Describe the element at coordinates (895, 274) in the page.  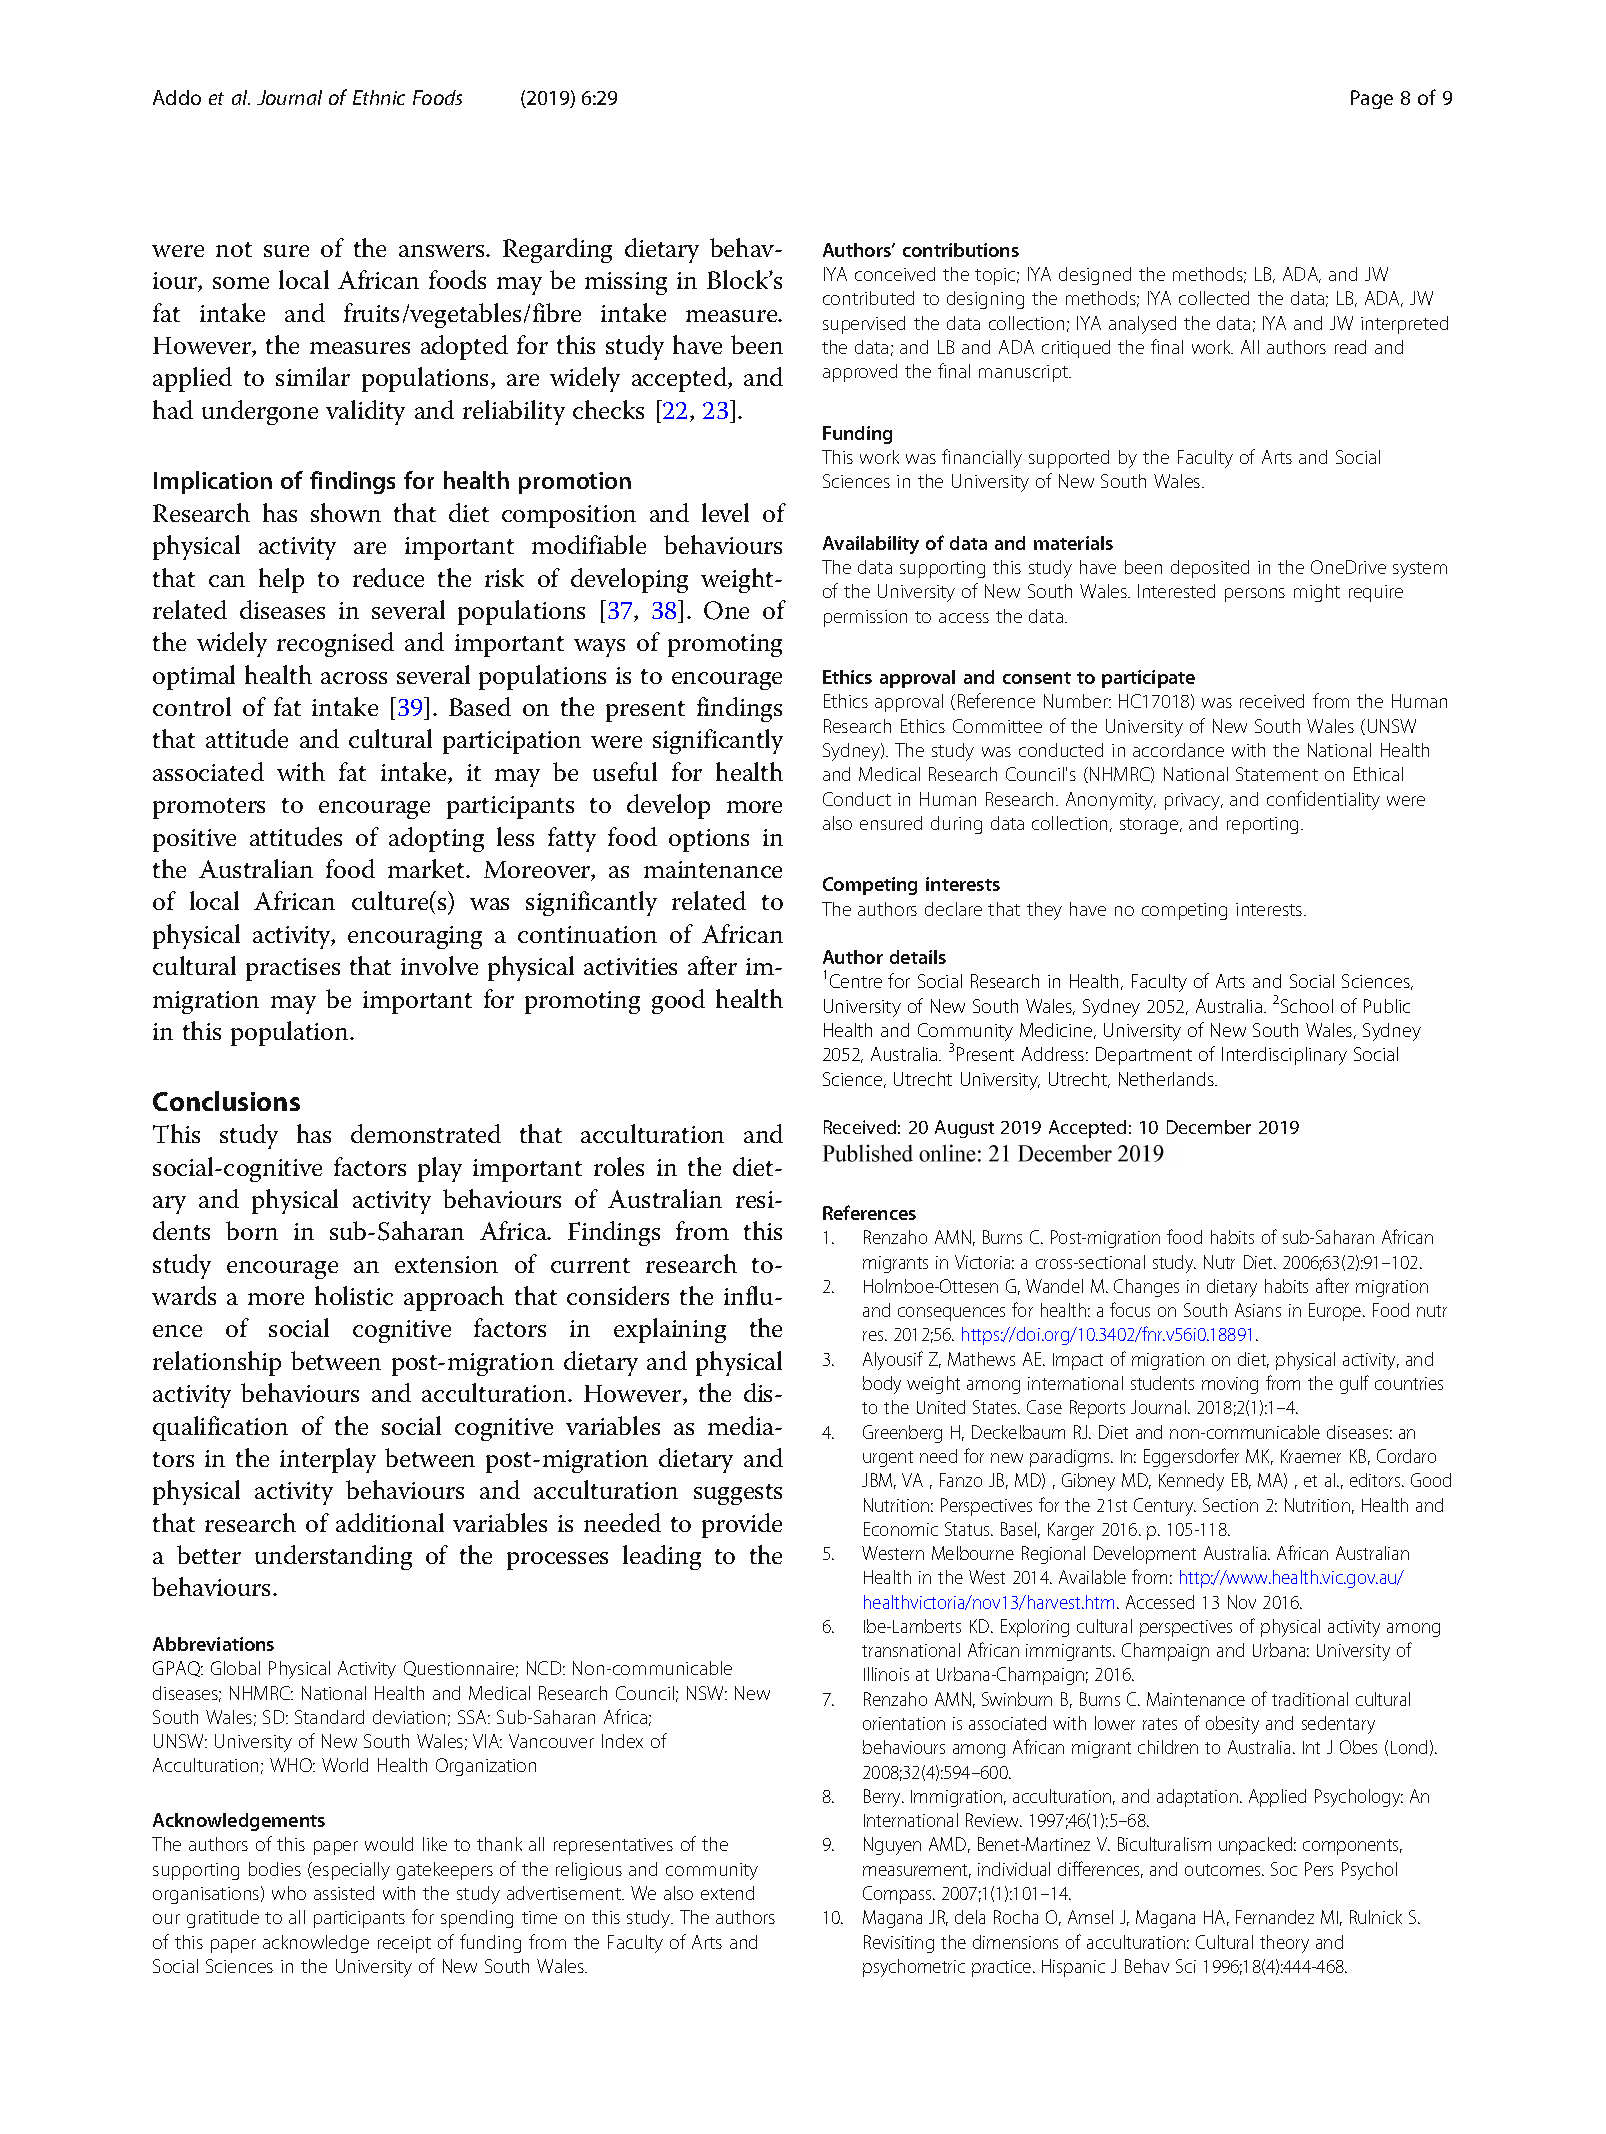
I see `conceived` at that location.
